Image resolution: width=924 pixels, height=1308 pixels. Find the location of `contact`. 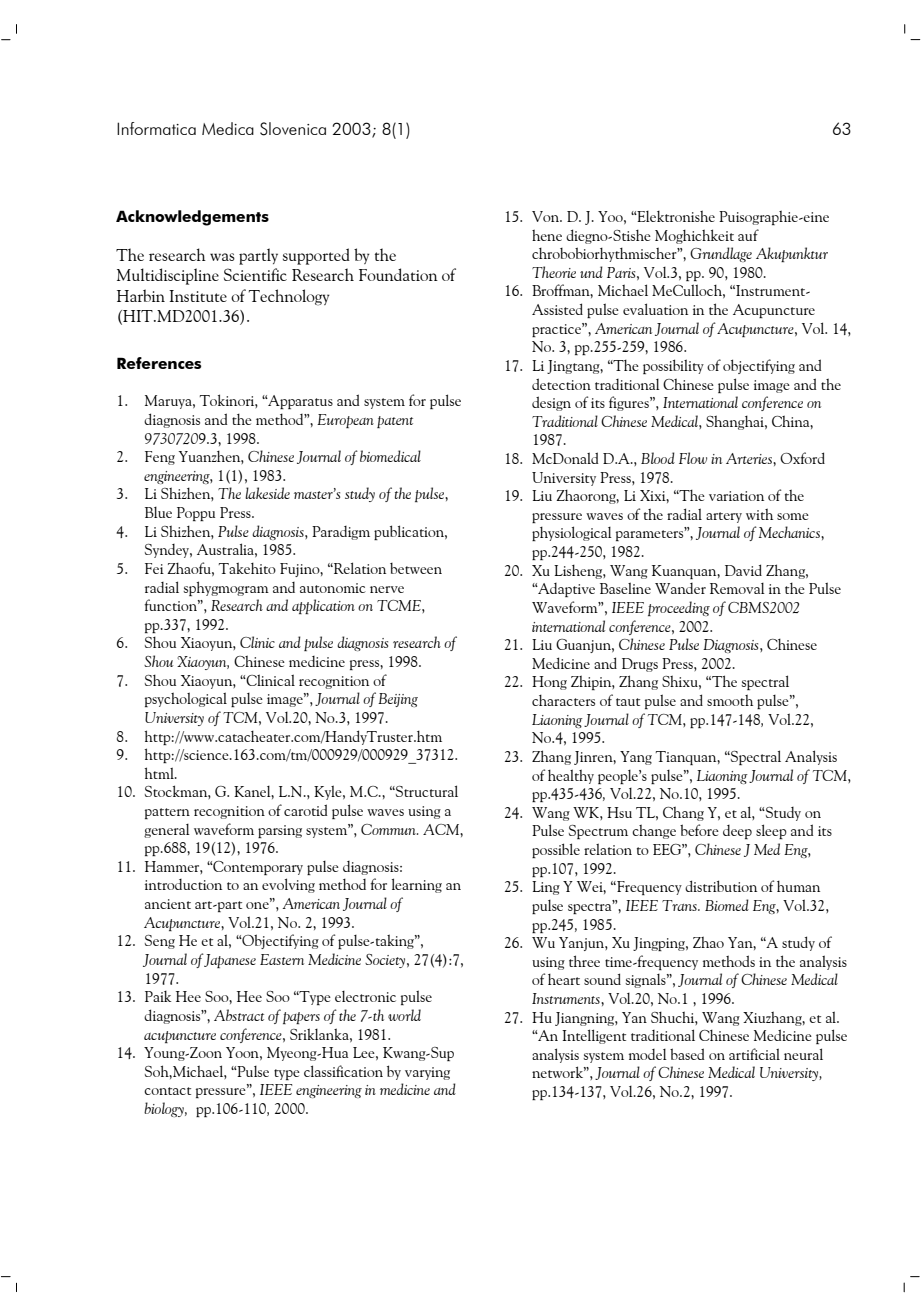

contact is located at coordinates (167, 1091).
